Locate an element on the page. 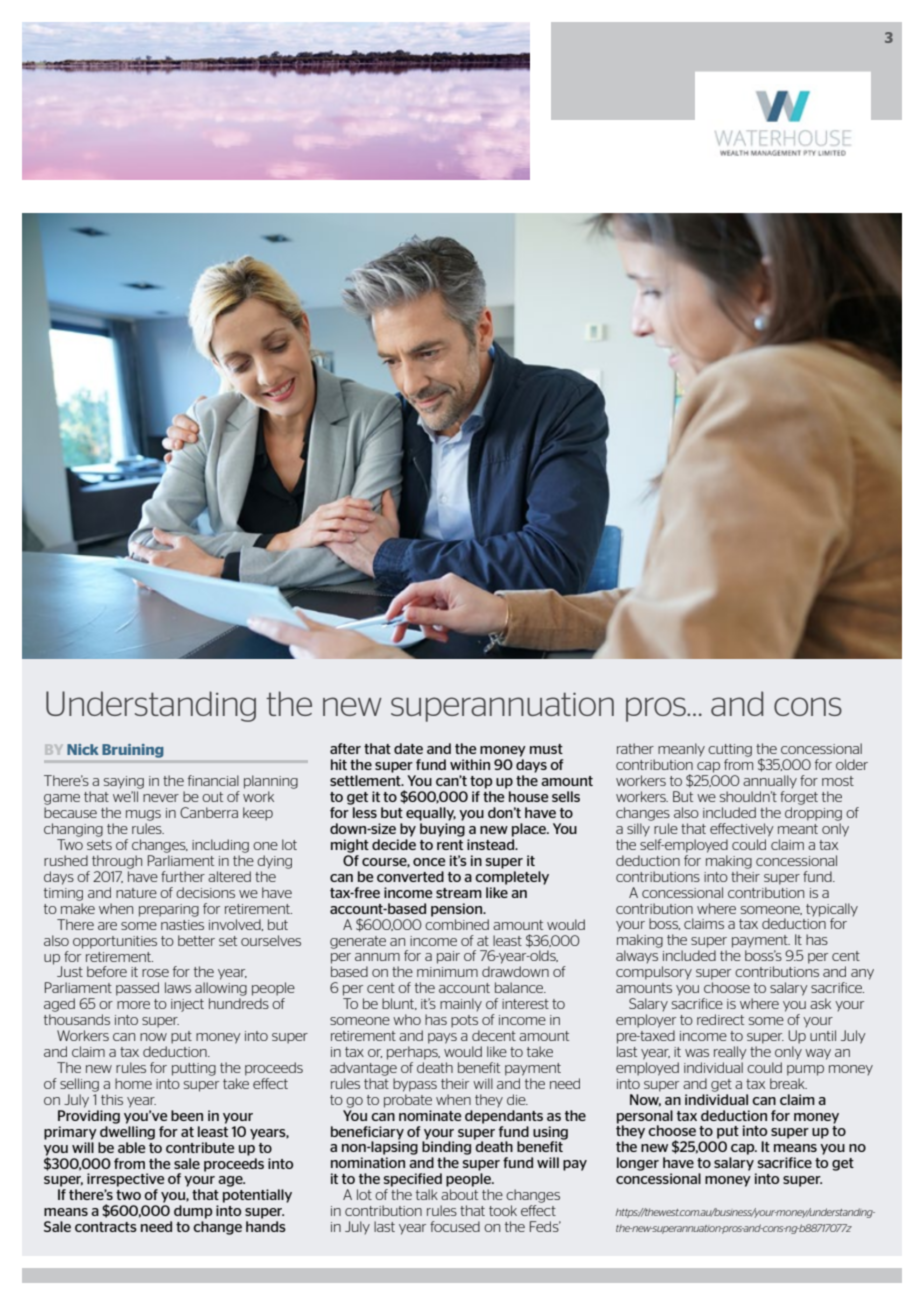 The width and height of the page is (924, 1308). within is located at coordinates (470, 764).
